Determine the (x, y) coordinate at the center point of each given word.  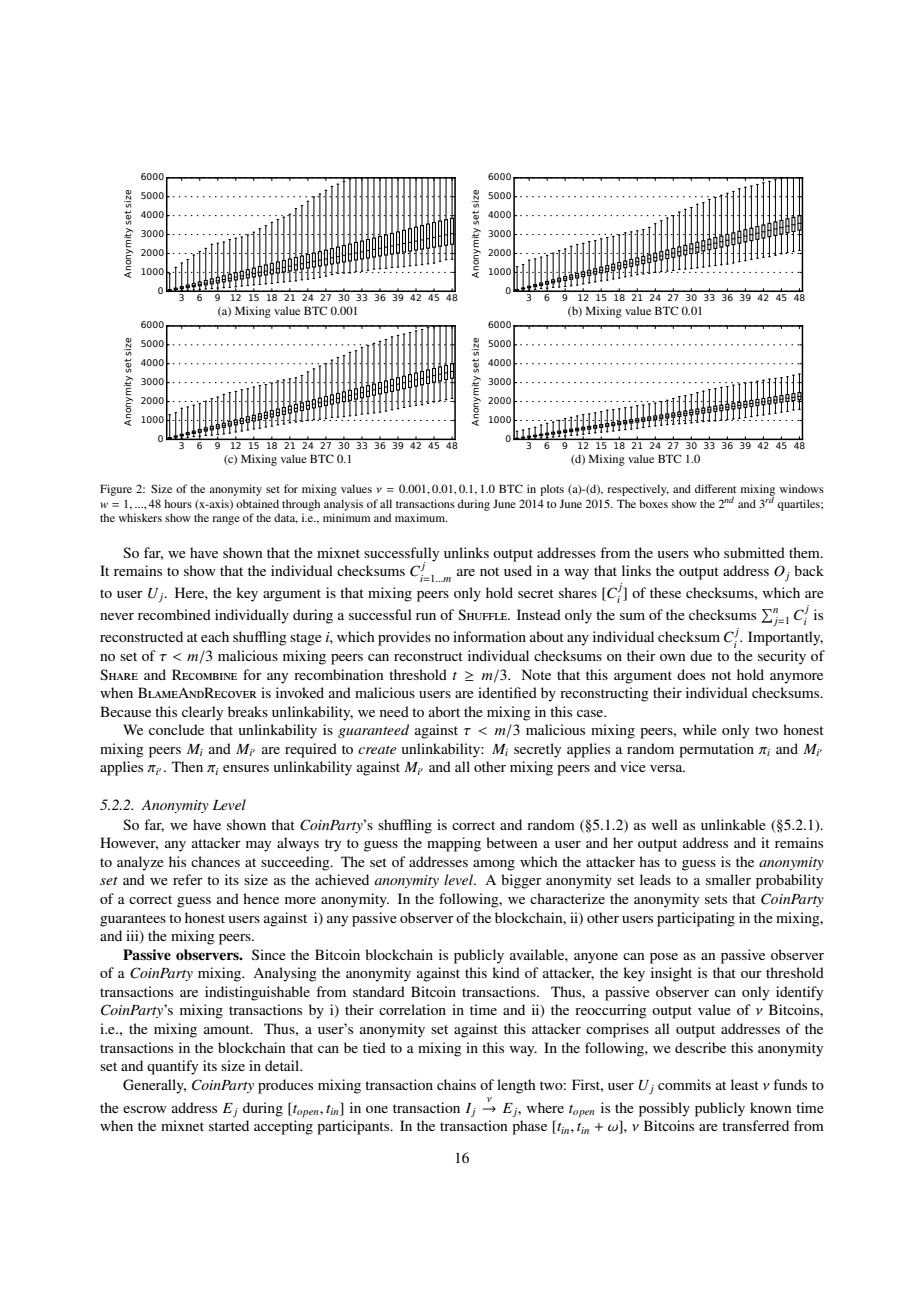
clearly (202, 713)
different (715, 488)
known (770, 1107)
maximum (421, 517)
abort (444, 711)
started (229, 1125)
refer (188, 879)
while (700, 729)
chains (456, 1084)
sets (716, 899)
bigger (521, 881)
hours (178, 503)
